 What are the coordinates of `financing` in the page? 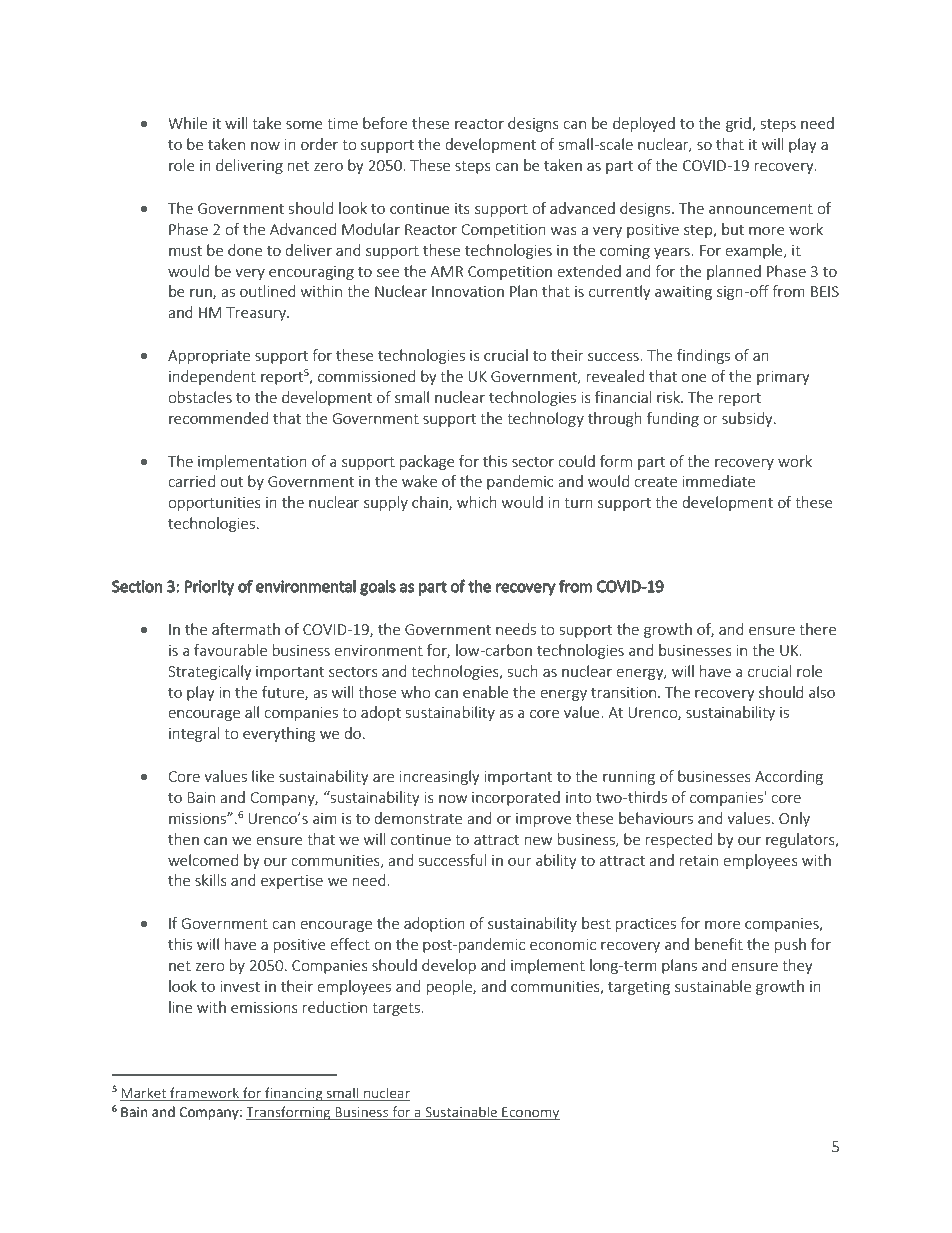 It's located at (294, 1094).
